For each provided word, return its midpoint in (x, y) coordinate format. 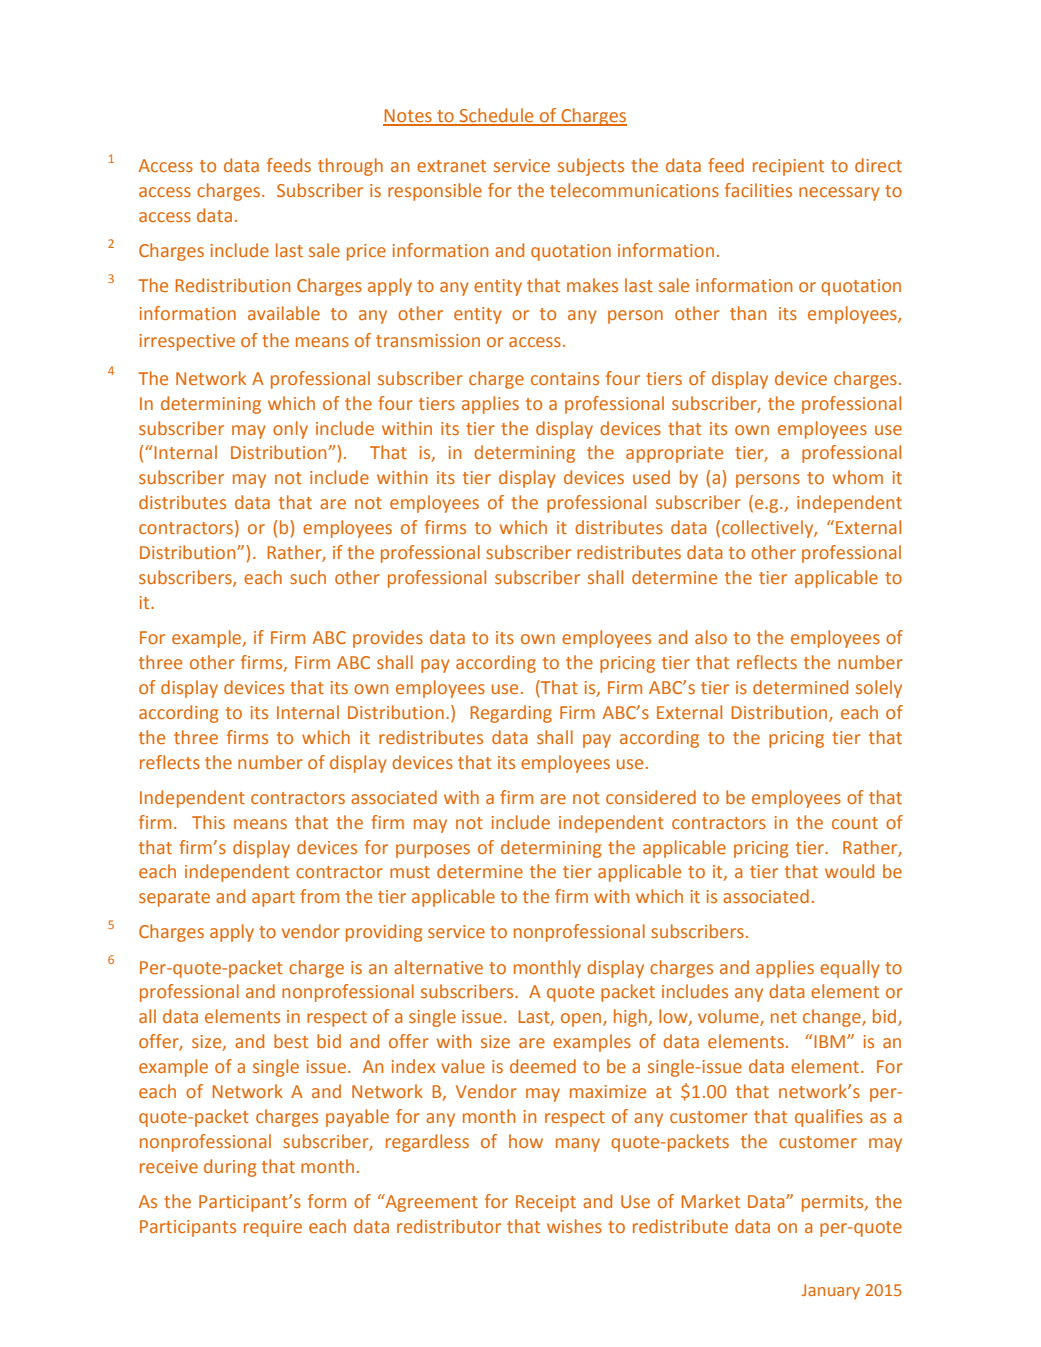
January (831, 1292)
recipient (788, 167)
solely (879, 689)
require (273, 1228)
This (208, 822)
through (350, 167)
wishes (574, 1226)
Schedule (497, 116)
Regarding (511, 714)
